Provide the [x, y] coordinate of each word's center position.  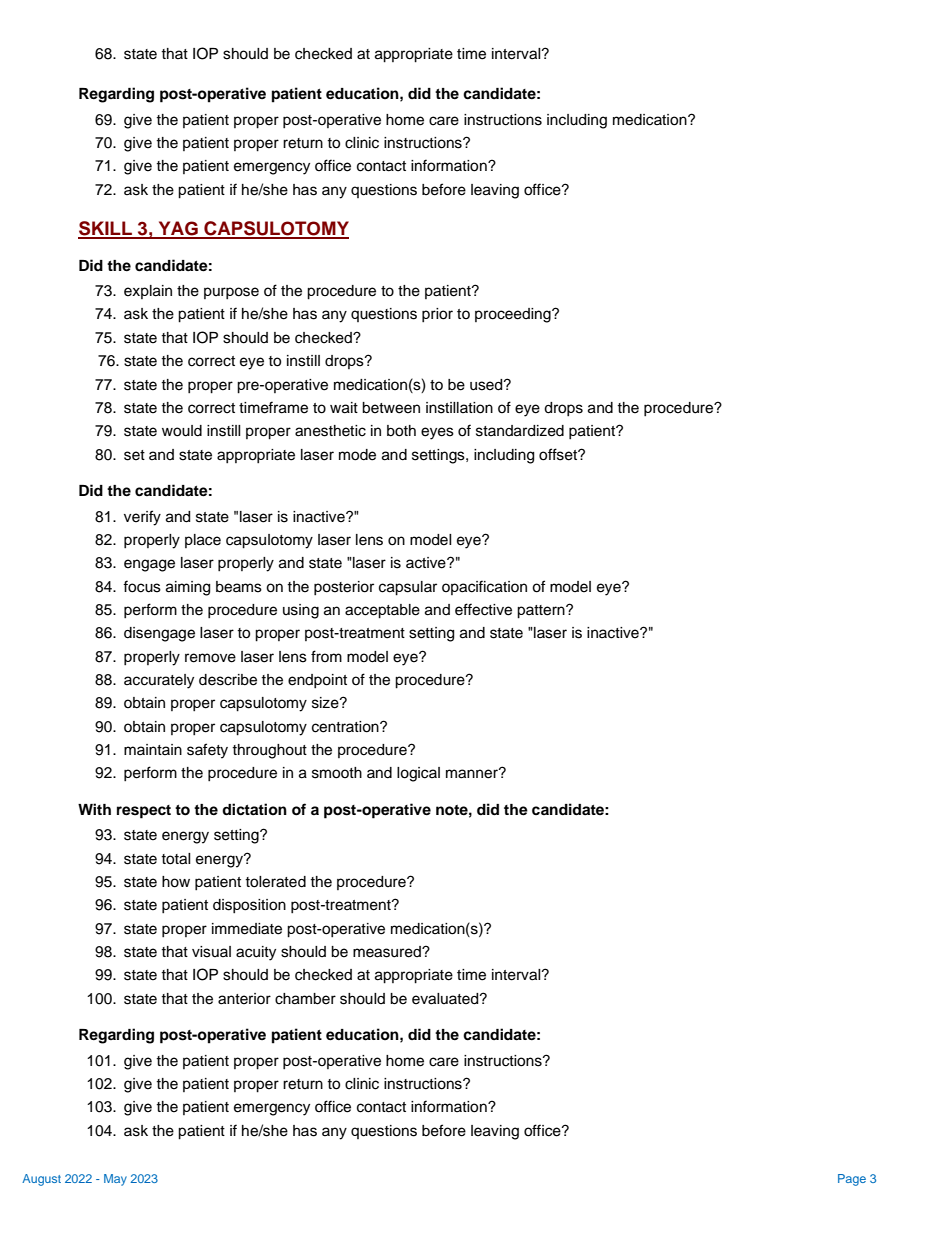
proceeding [514, 315]
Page [852, 1180]
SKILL [106, 229]
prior [437, 315]
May [115, 1180]
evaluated [446, 999]
